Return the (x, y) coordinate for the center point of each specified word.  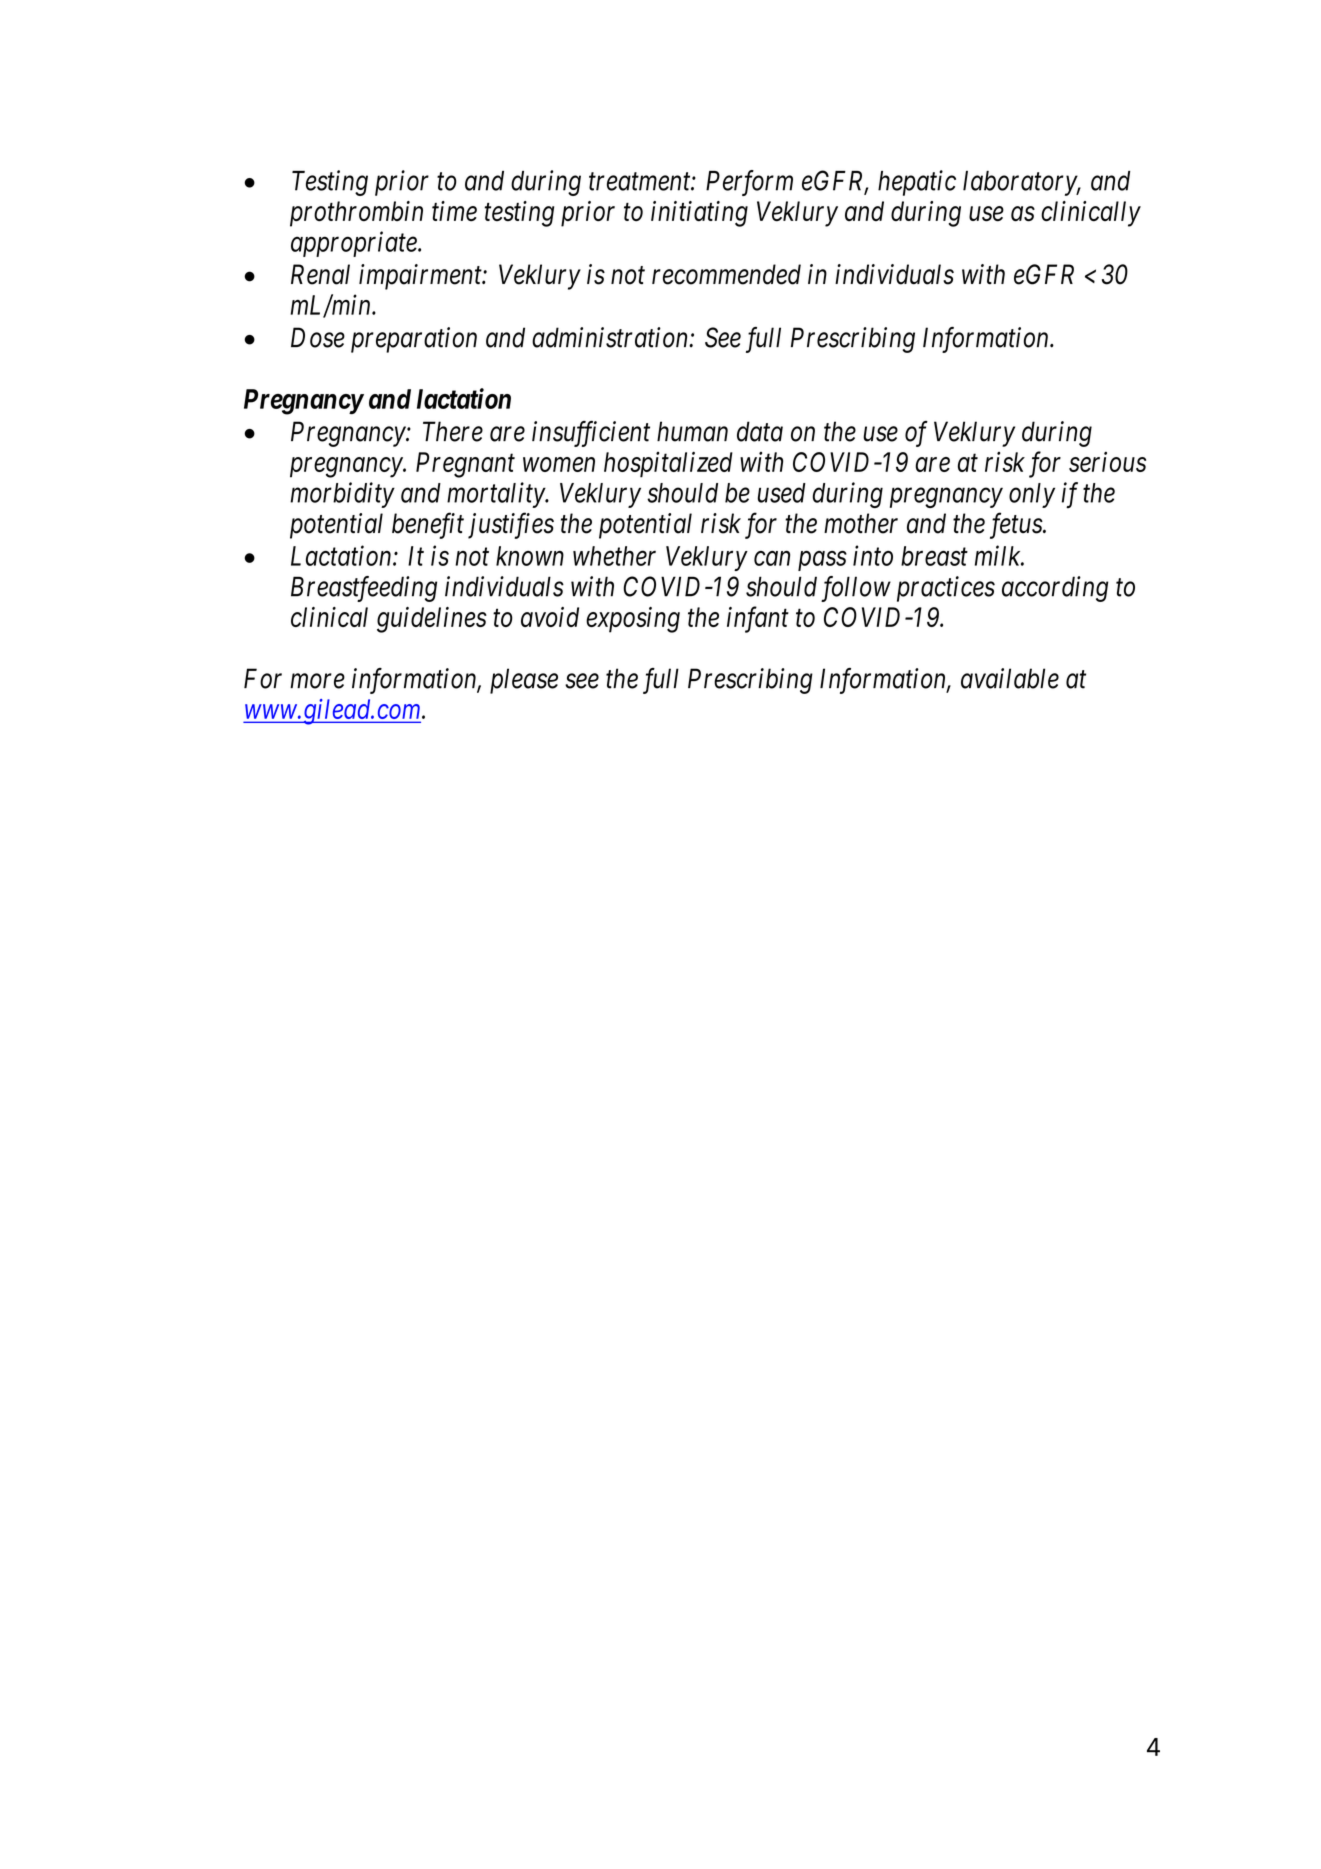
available (1010, 678)
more (317, 681)
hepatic (917, 183)
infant (758, 619)
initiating (699, 214)
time (454, 211)
